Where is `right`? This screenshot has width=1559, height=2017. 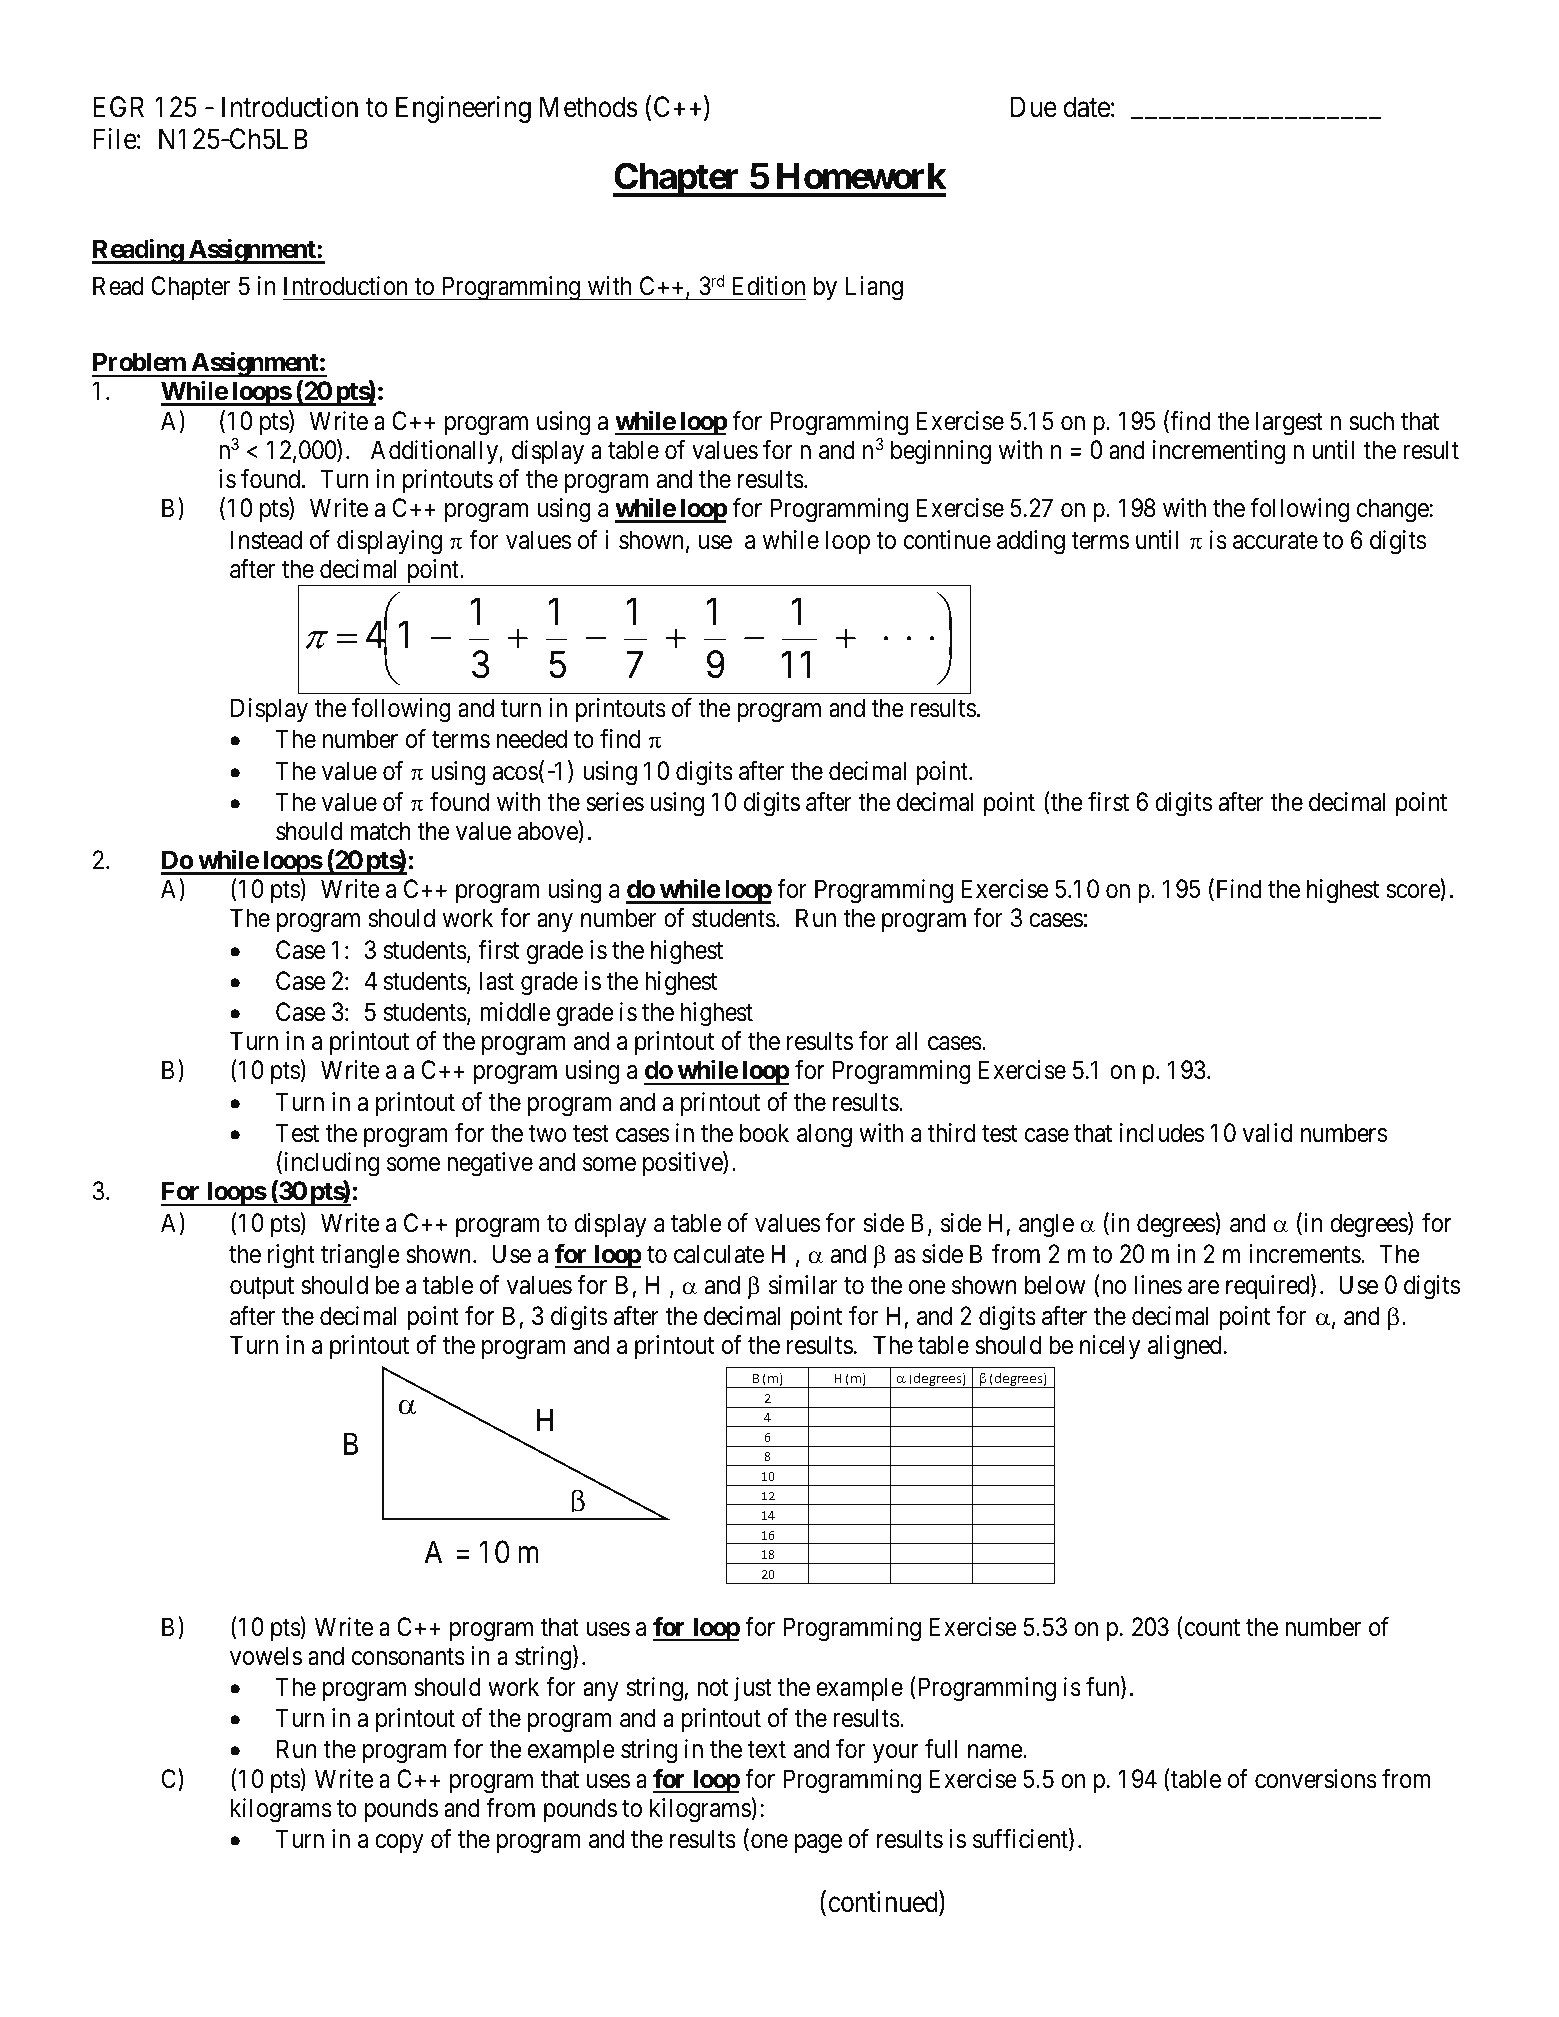
right is located at coordinates (291, 1256).
